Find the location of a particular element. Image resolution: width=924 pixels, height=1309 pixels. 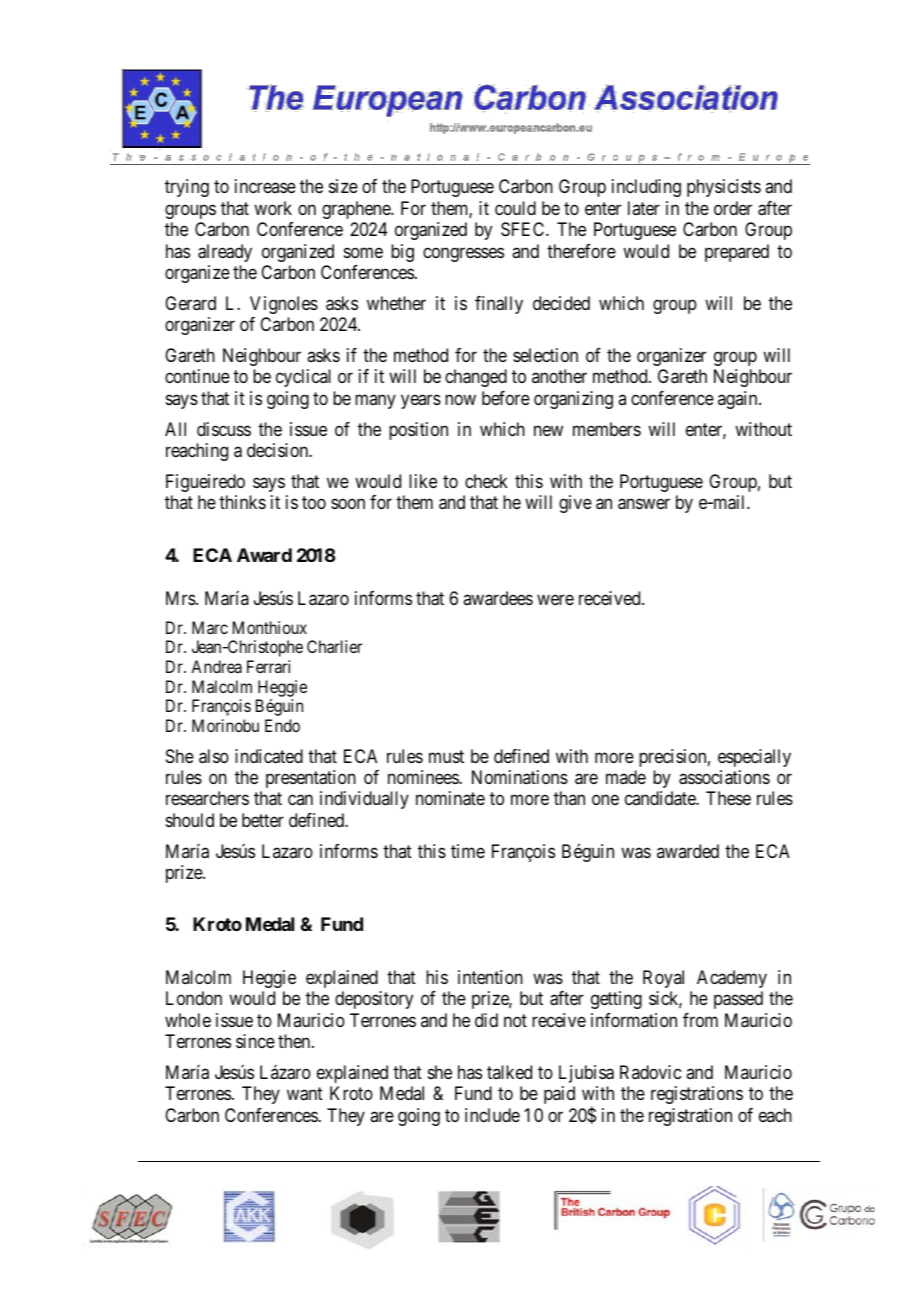

were is located at coordinates (555, 599).
